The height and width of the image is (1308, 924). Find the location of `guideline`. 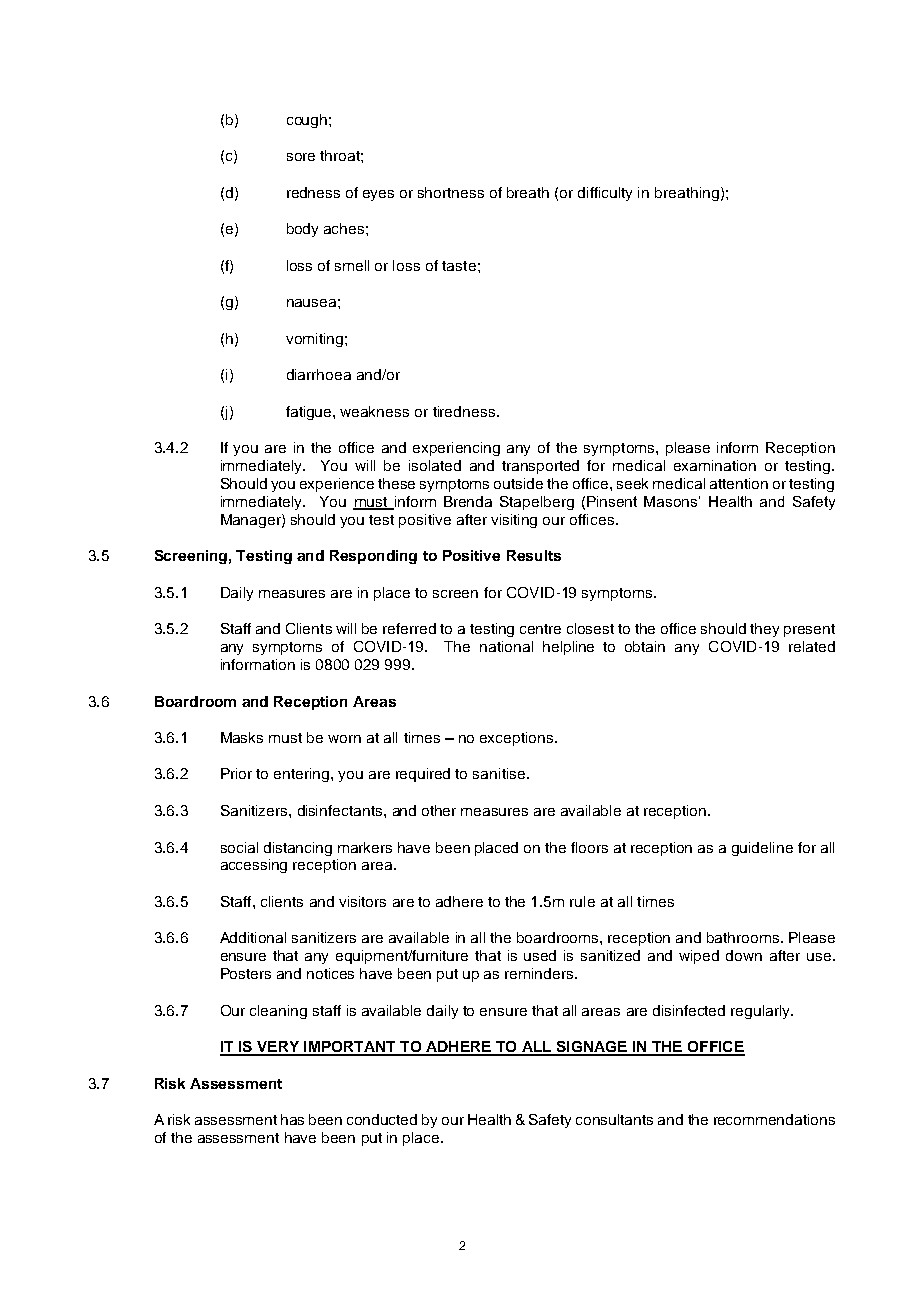

guideline is located at coordinates (762, 849).
